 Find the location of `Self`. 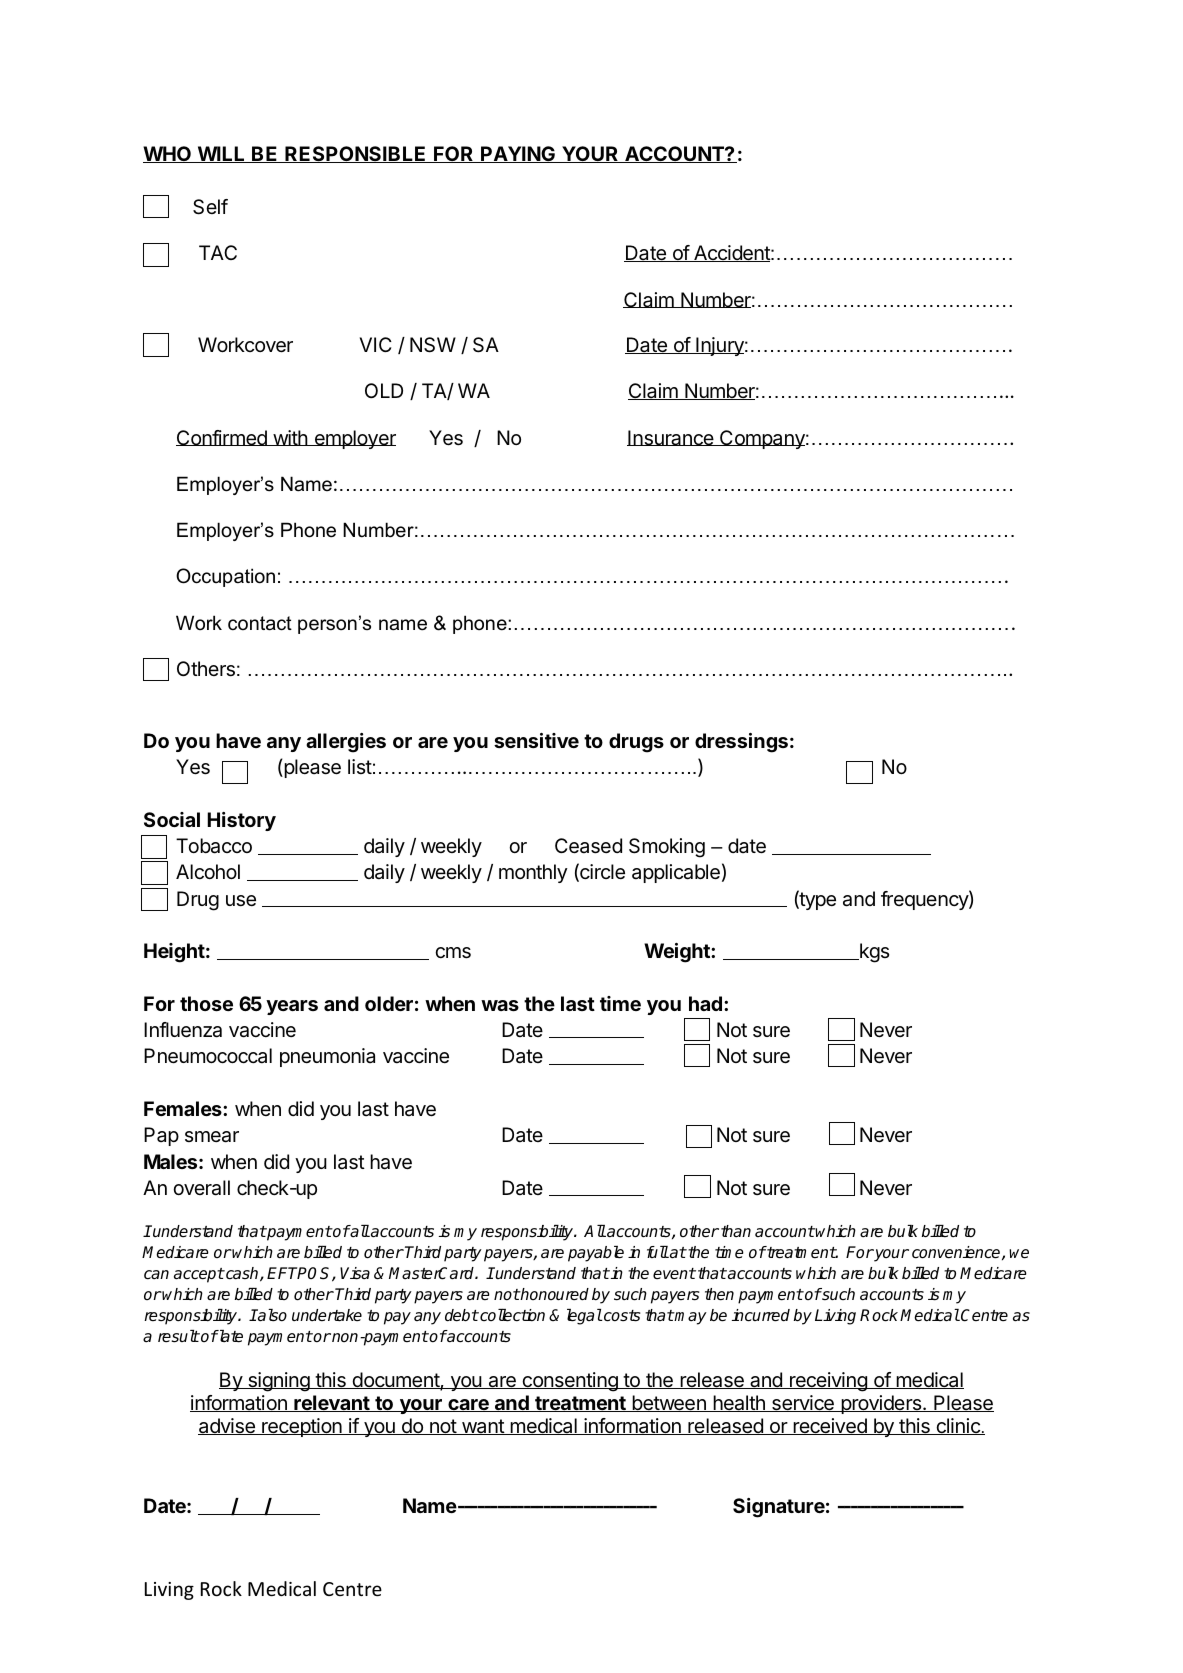

Self is located at coordinates (210, 207).
